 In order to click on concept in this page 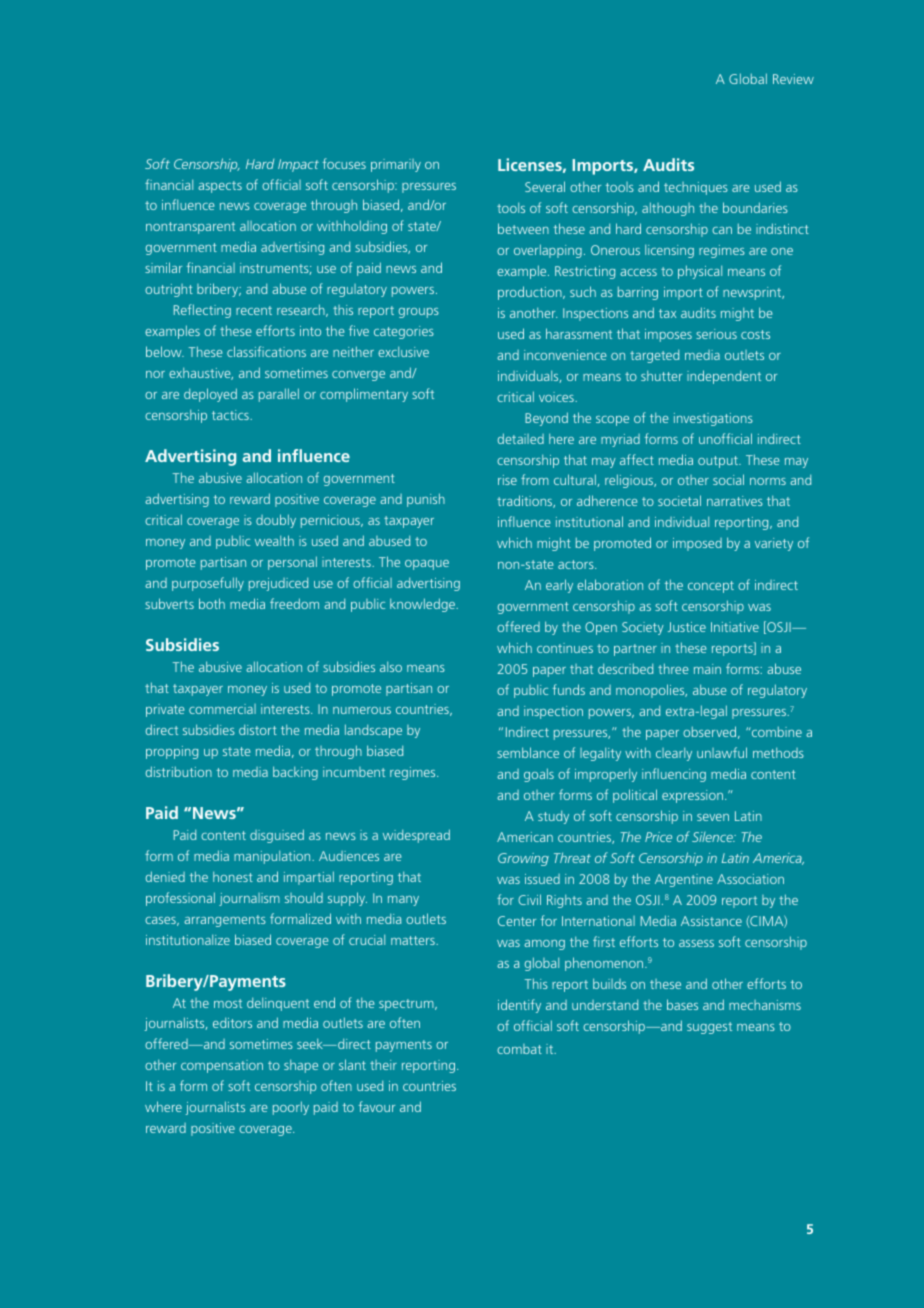, I will do `click(711, 587)`.
